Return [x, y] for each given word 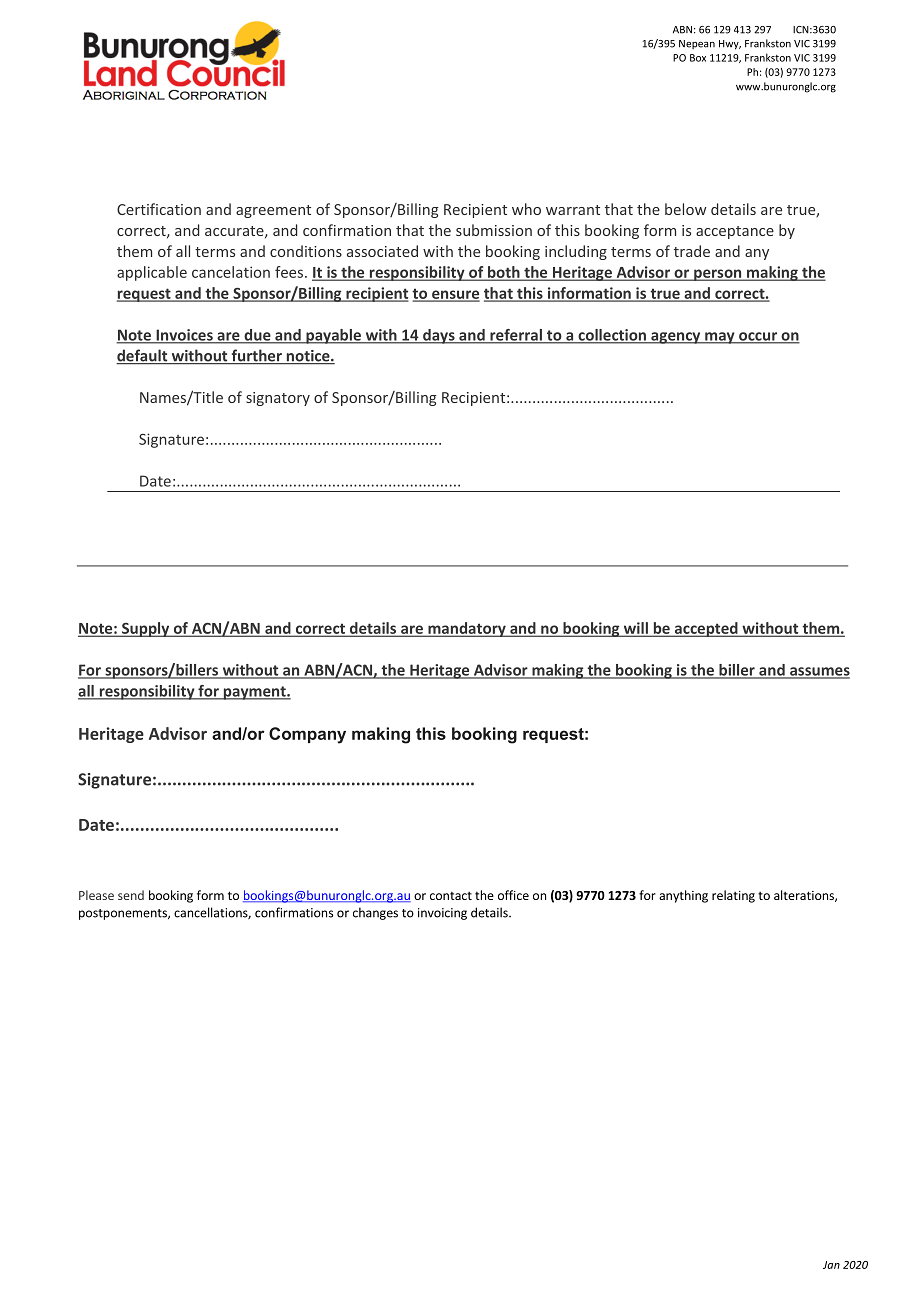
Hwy [730, 45]
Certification [159, 209]
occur [758, 337]
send [131, 895]
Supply [146, 629]
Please [96, 895]
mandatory [467, 629]
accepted [706, 629]
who [526, 209]
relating [733, 896]
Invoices [184, 336]
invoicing [442, 914]
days [439, 336]
